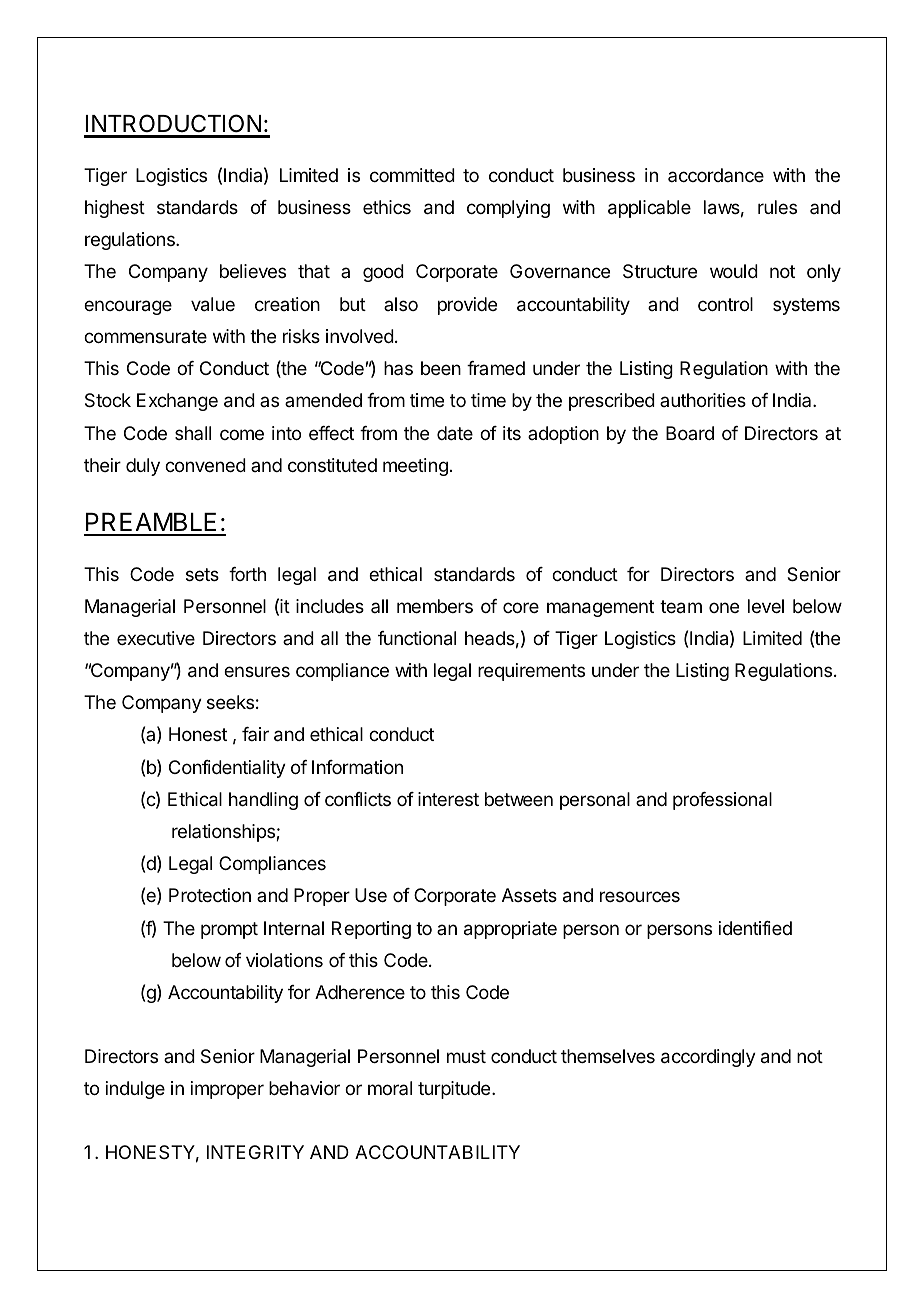 This page has height=1308, width=924. What do you see at coordinates (224, 833) in the page?
I see `relationships` at bounding box center [224, 833].
